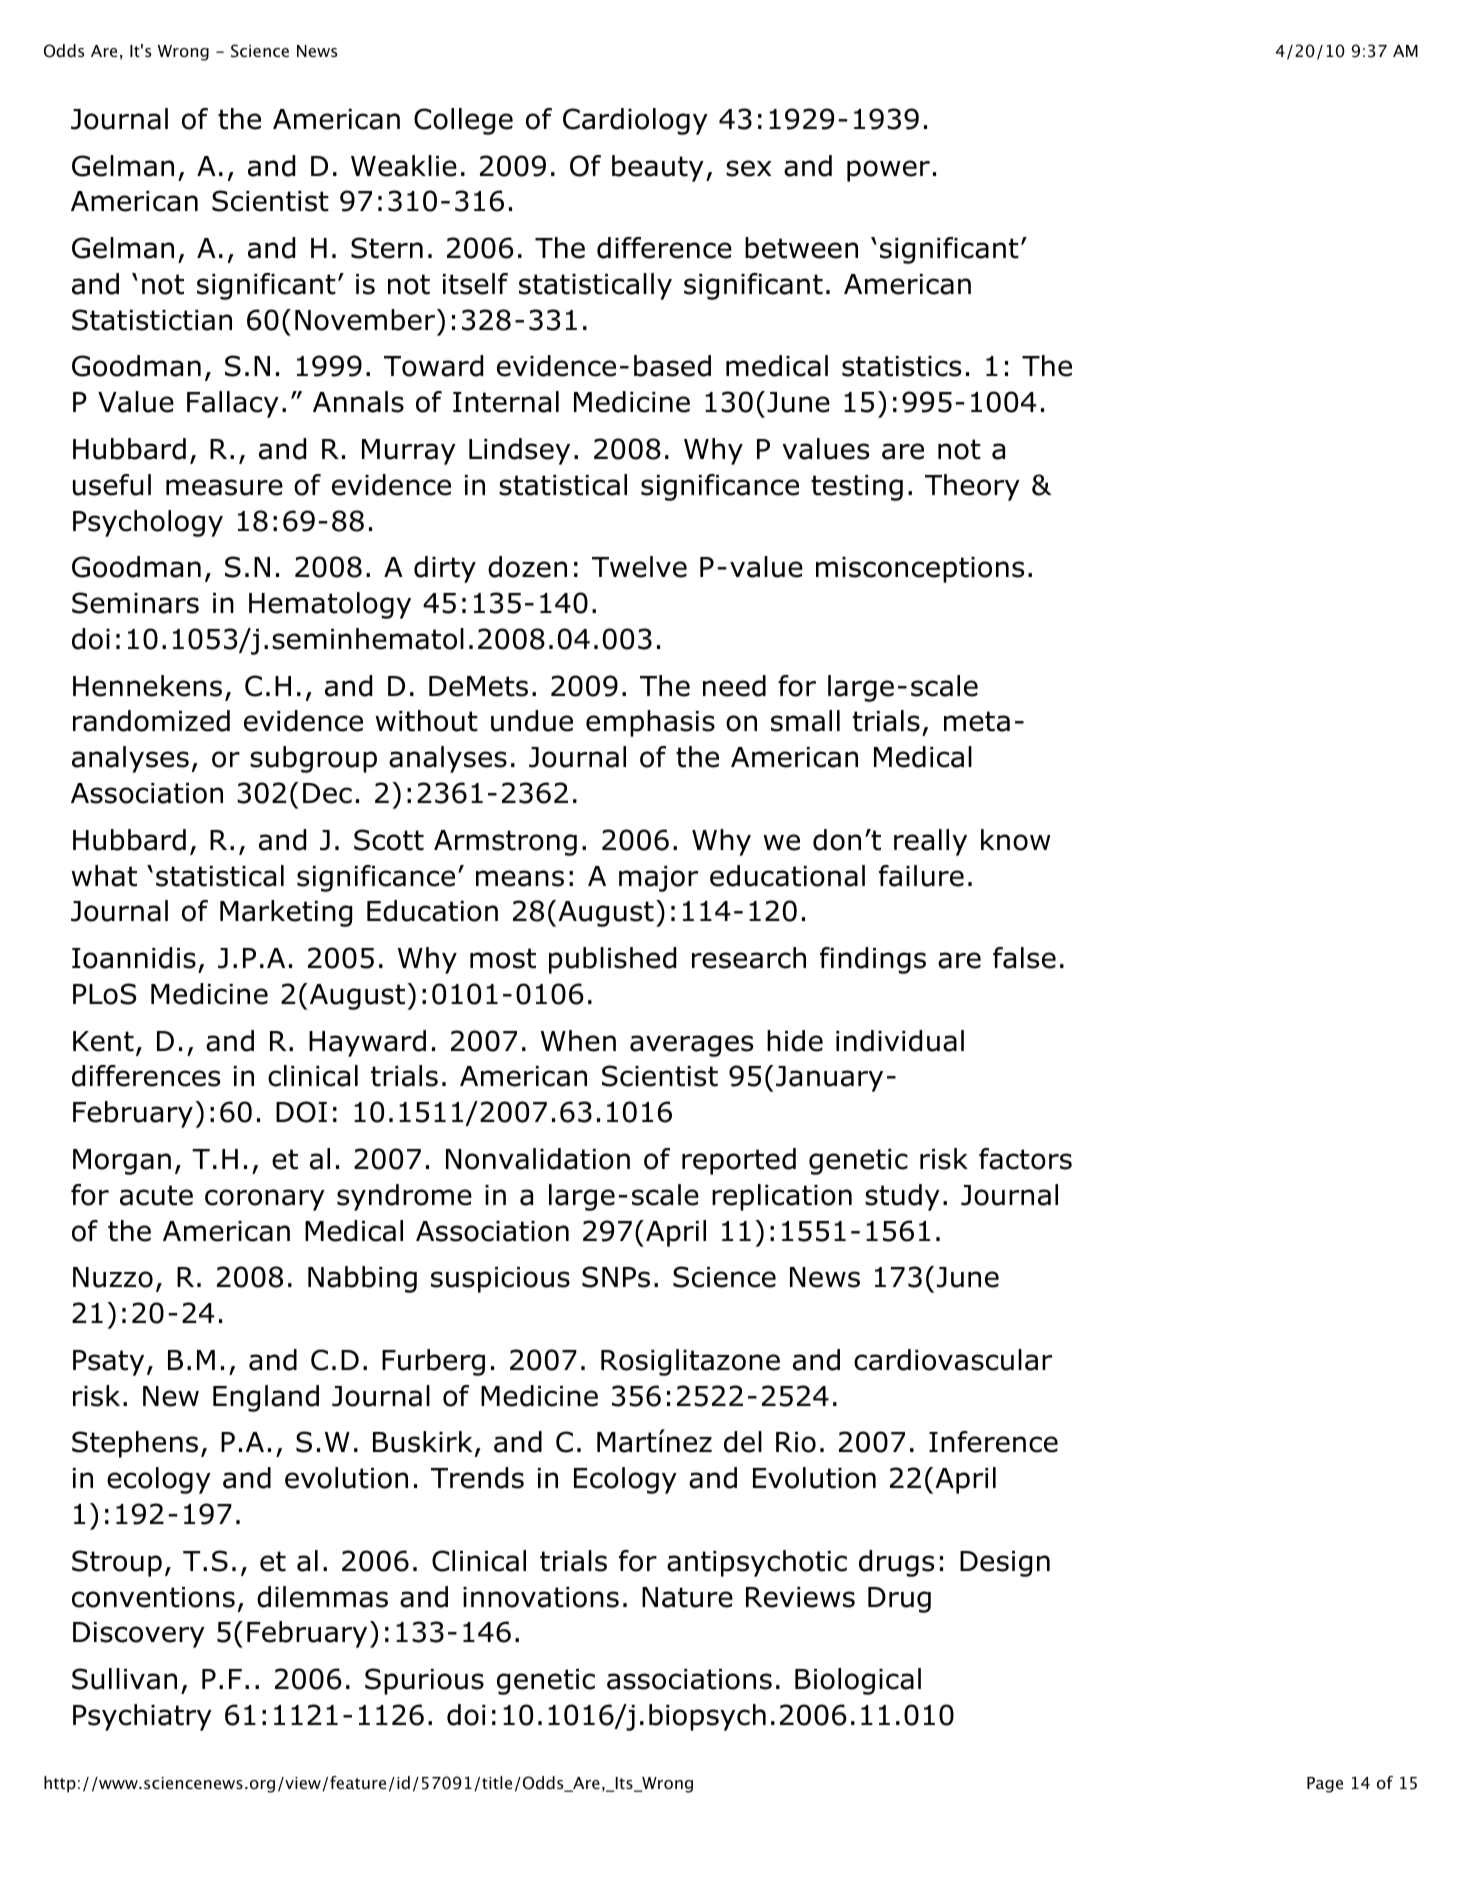  Describe the element at coordinates (888, 171) in the screenshot. I see `power` at that location.
